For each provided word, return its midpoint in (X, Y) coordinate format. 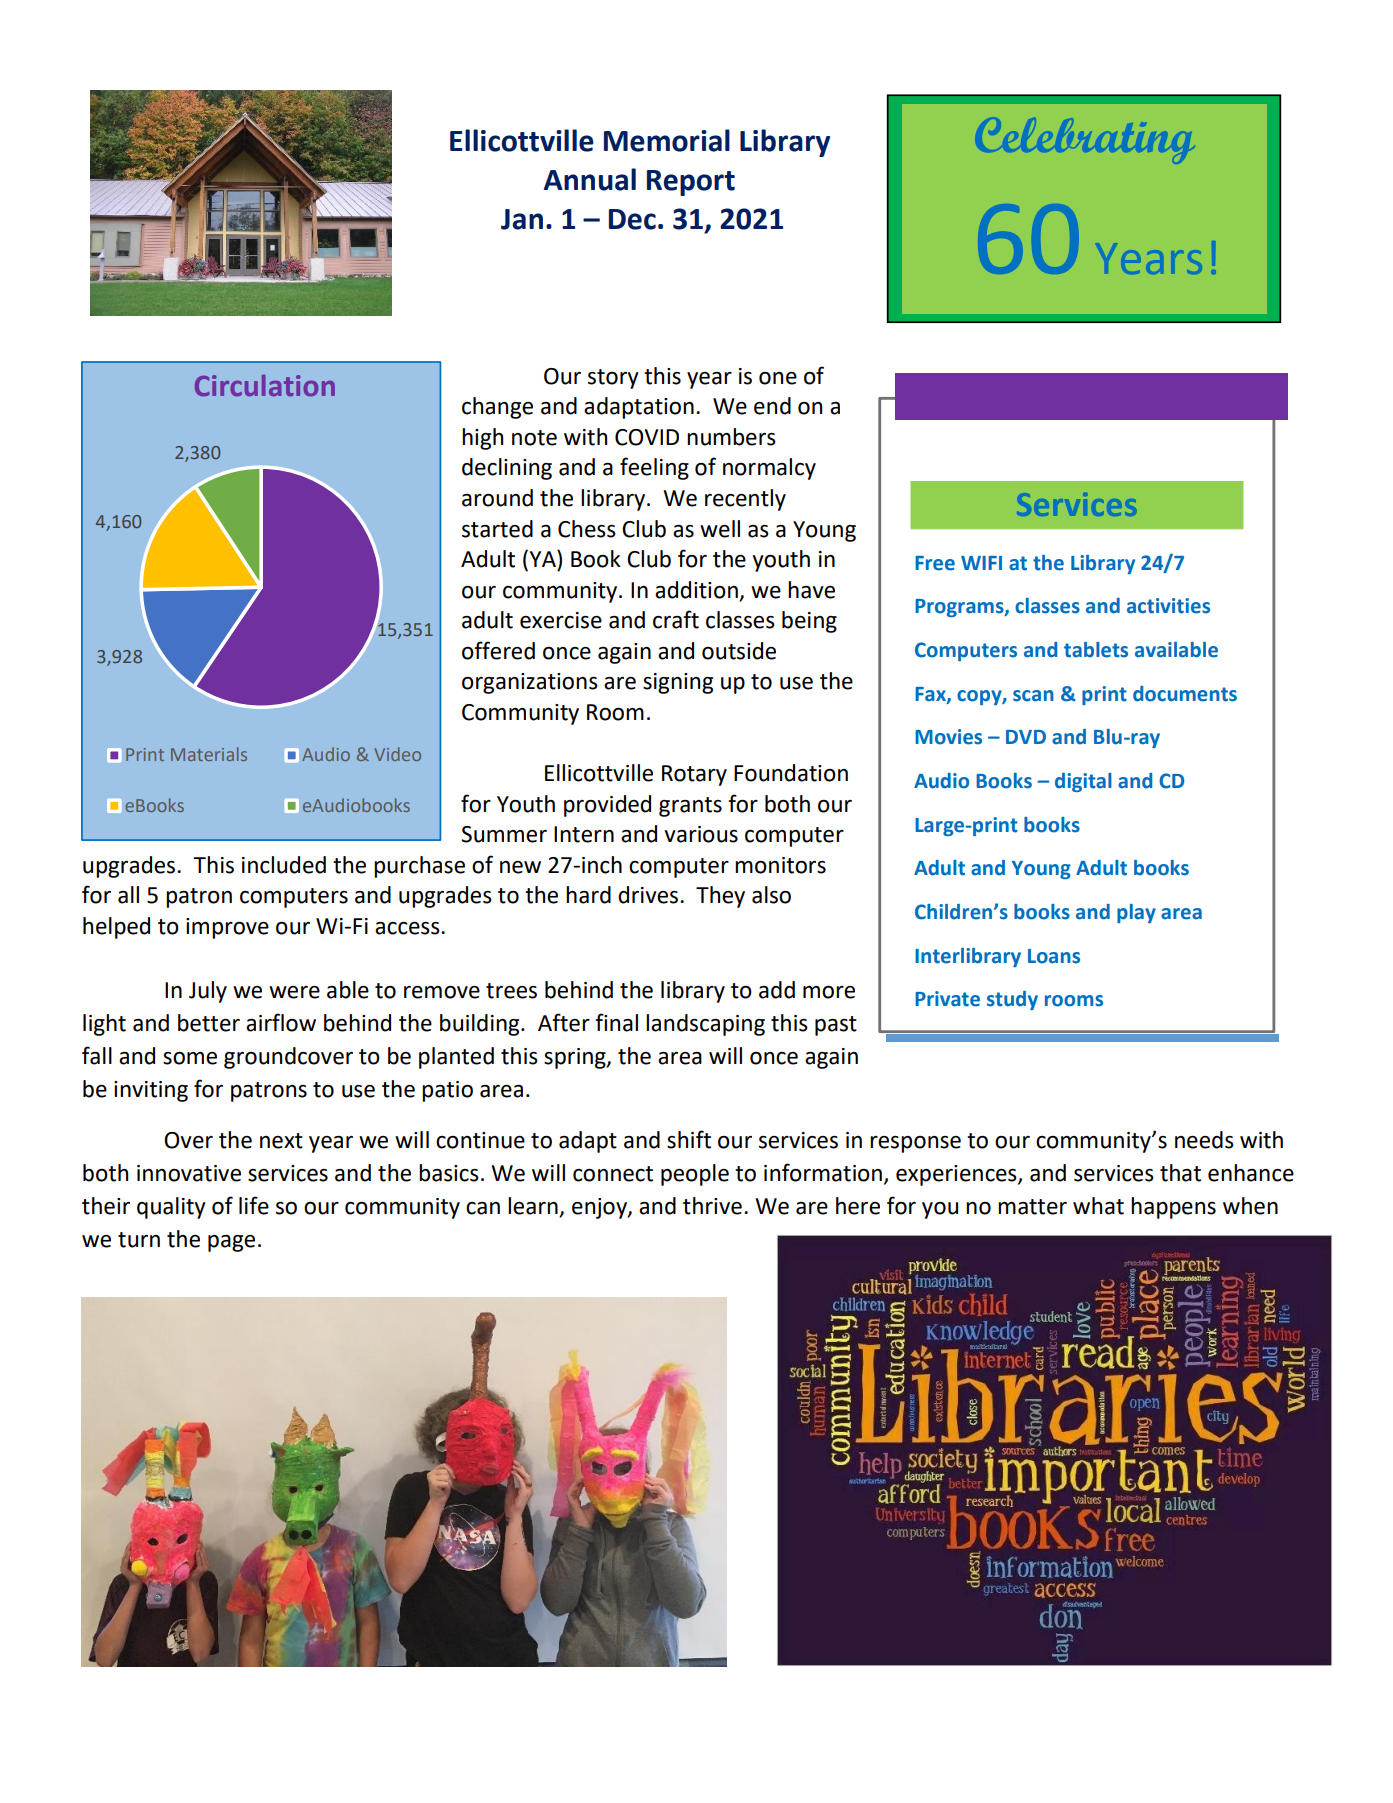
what (1098, 1206)
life (254, 1205)
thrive (712, 1206)
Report (691, 183)
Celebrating (1088, 140)
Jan (522, 219)
